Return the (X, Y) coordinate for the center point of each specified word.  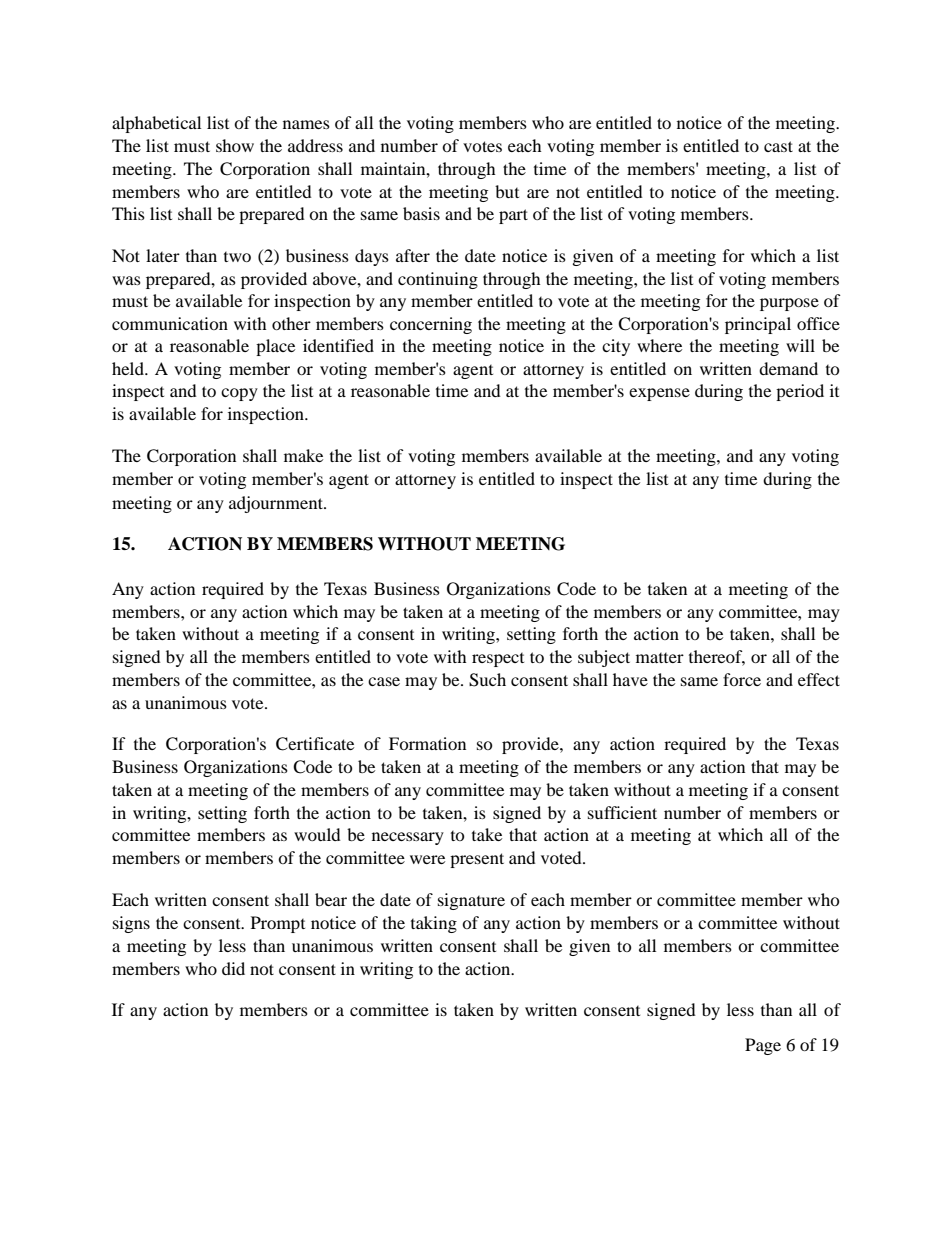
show (235, 145)
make (303, 455)
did (233, 968)
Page (763, 1046)
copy (239, 394)
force (742, 679)
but (507, 191)
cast (778, 146)
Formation (427, 743)
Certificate (315, 744)
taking (434, 924)
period (800, 392)
